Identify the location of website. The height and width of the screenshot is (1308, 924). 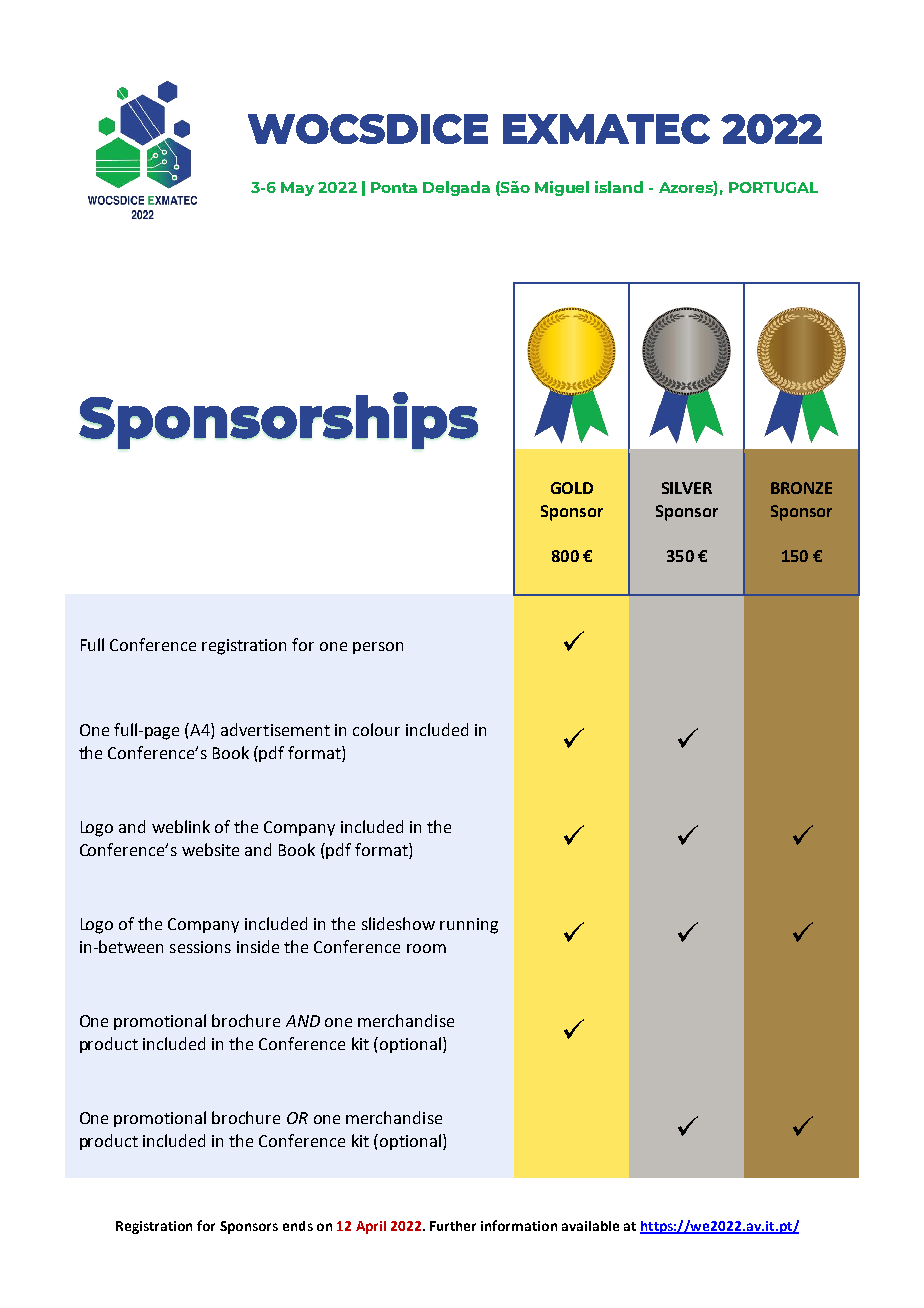
(210, 849).
